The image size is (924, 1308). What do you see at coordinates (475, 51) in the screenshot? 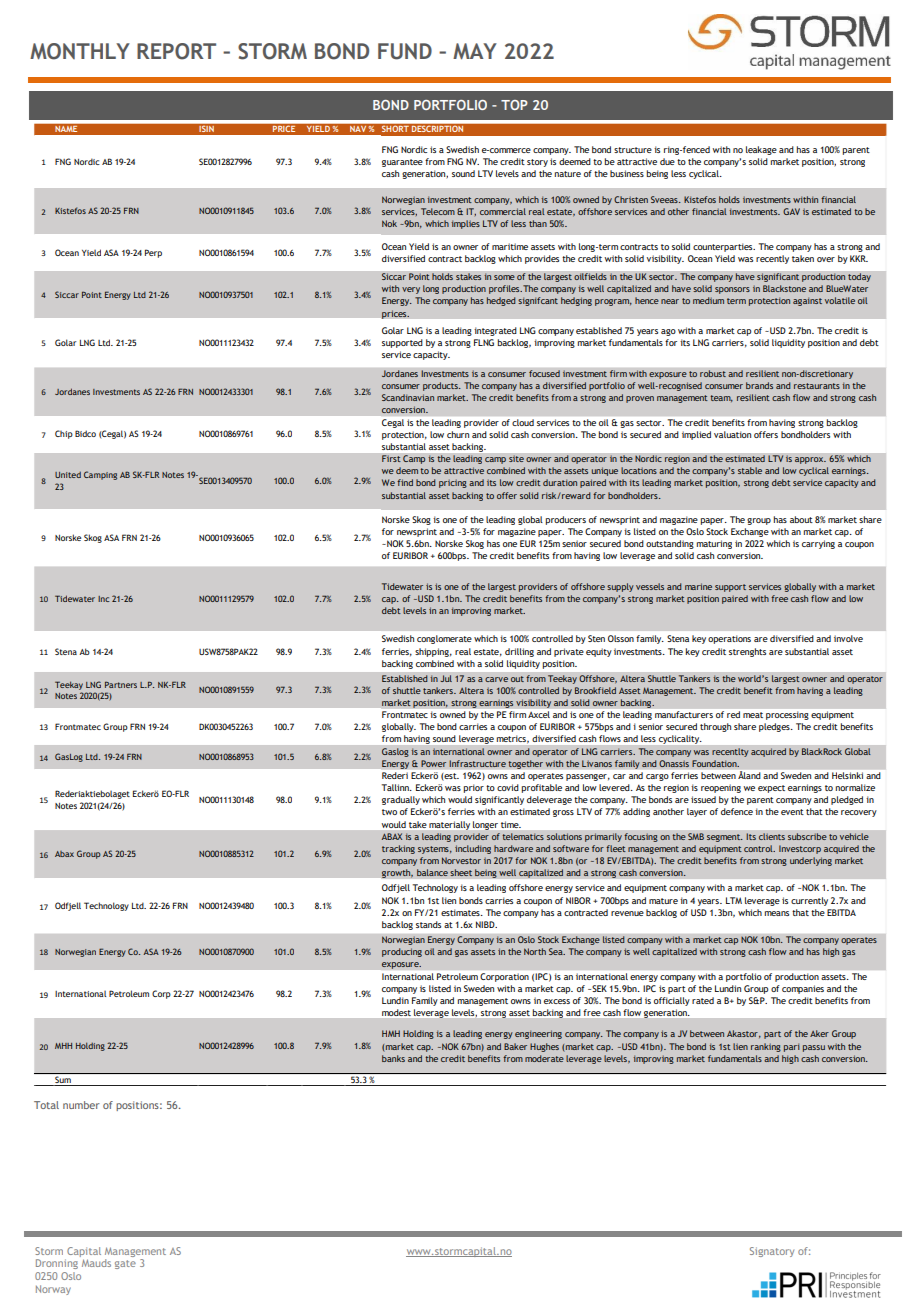
I see `MAY` at bounding box center [475, 51].
